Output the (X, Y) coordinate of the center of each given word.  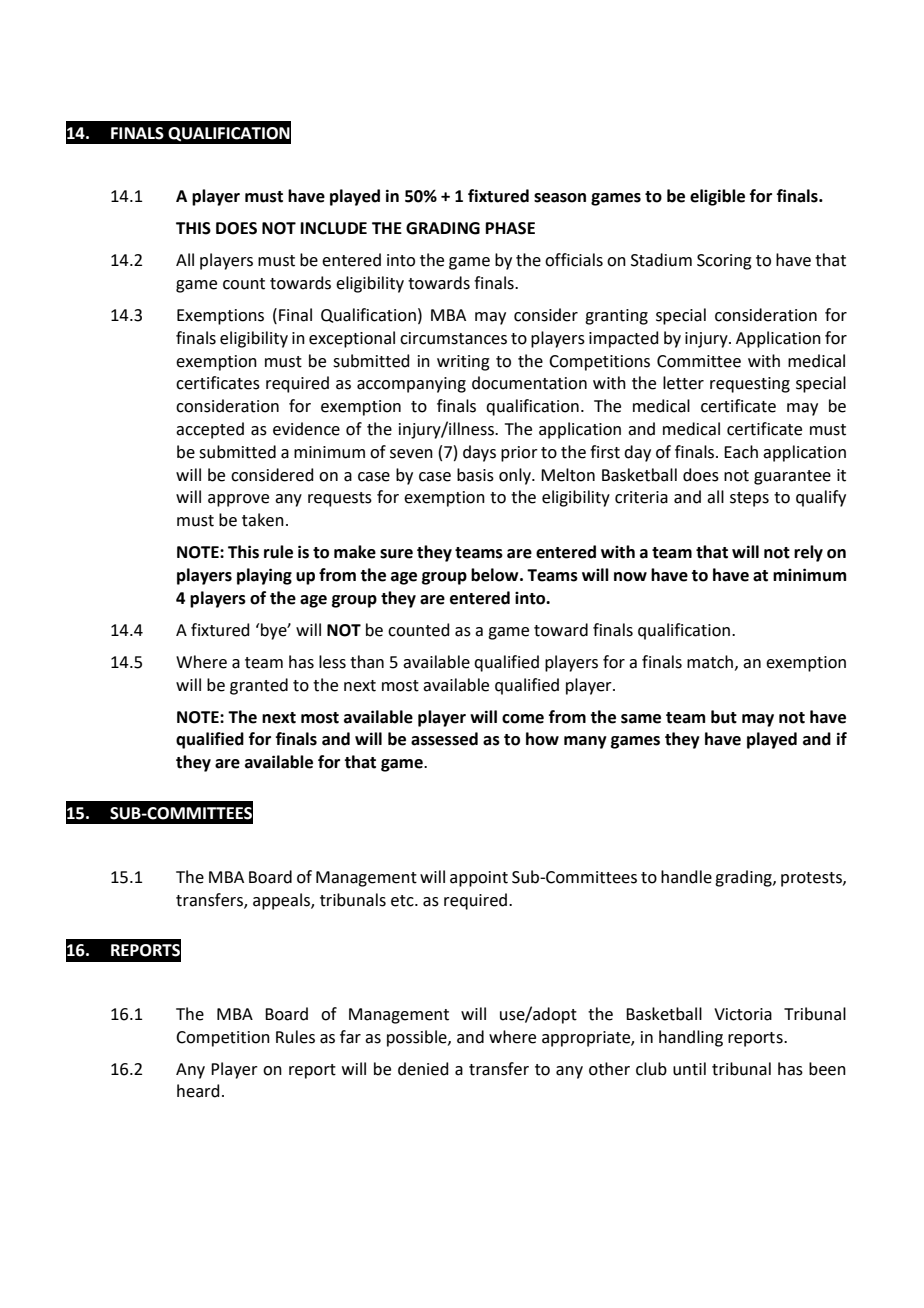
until (689, 1069)
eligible (717, 197)
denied (423, 1069)
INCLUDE (334, 228)
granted (259, 686)
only (516, 476)
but (724, 717)
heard (198, 1091)
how (542, 739)
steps (749, 499)
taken (263, 520)
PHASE (510, 228)
